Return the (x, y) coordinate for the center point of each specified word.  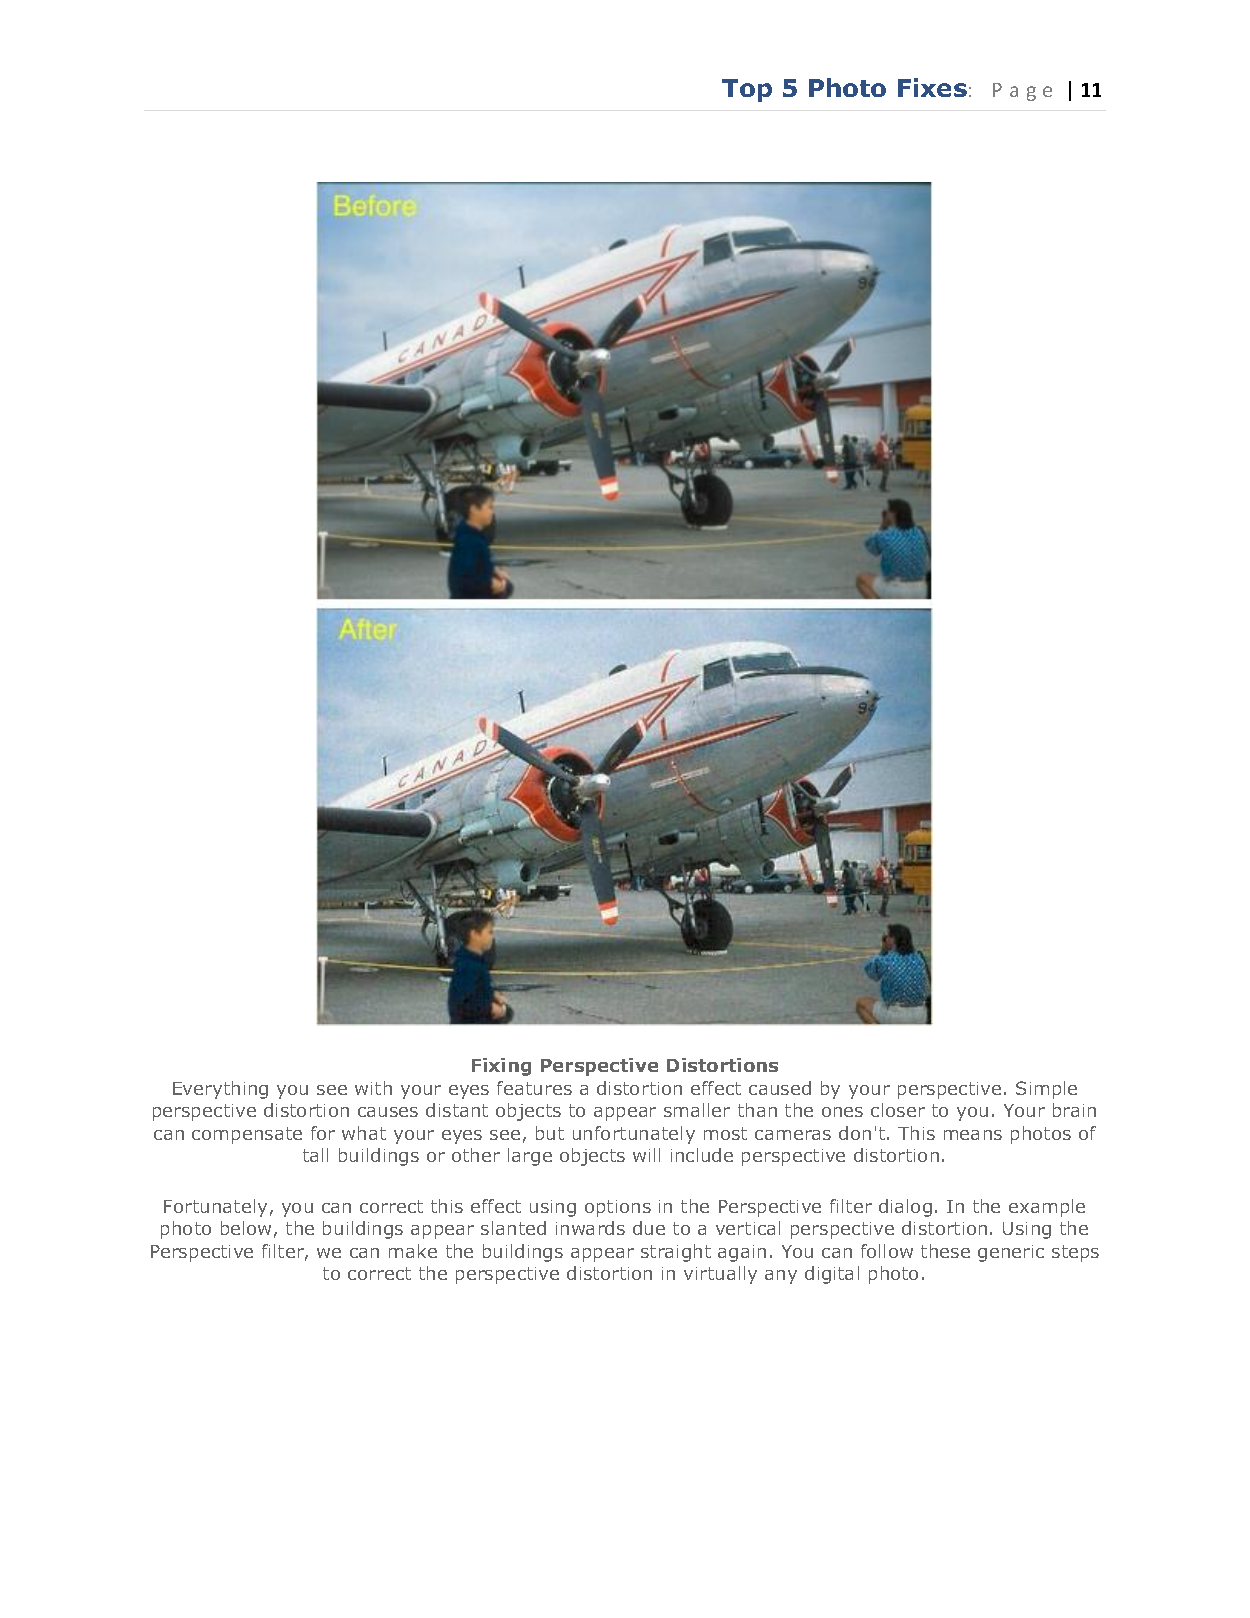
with (373, 1088)
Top (747, 90)
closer (898, 1110)
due (649, 1228)
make (413, 1251)
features (534, 1088)
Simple (1046, 1090)
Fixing (501, 1067)
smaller (697, 1110)
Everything (220, 1090)
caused (780, 1088)
